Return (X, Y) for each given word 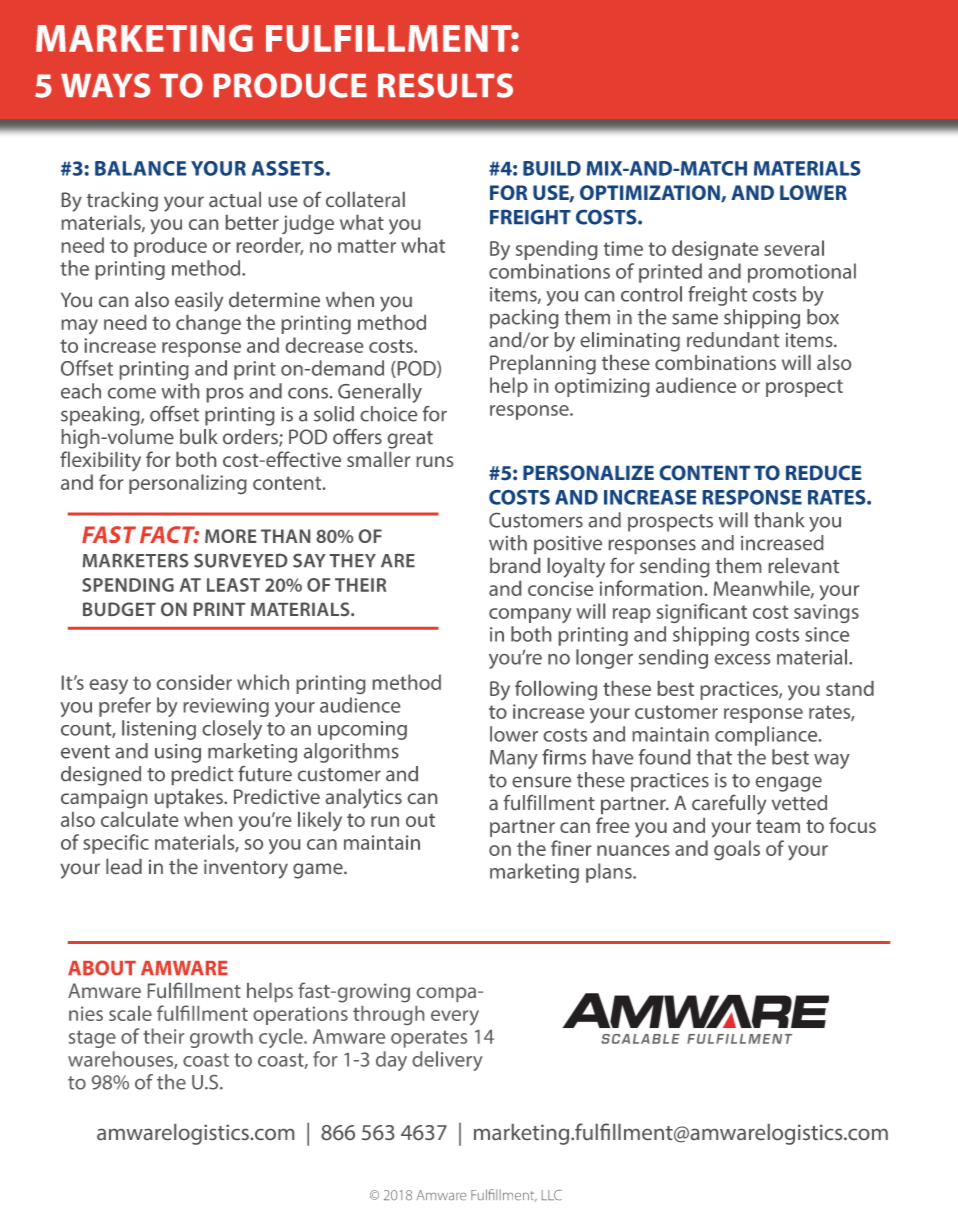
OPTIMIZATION (651, 193)
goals (737, 850)
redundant (733, 339)
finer (571, 848)
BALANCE (140, 168)
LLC (552, 1195)
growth (221, 1038)
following (556, 690)
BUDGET (119, 609)
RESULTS (445, 85)
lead (124, 866)
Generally (380, 393)
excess (742, 659)
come (132, 393)
